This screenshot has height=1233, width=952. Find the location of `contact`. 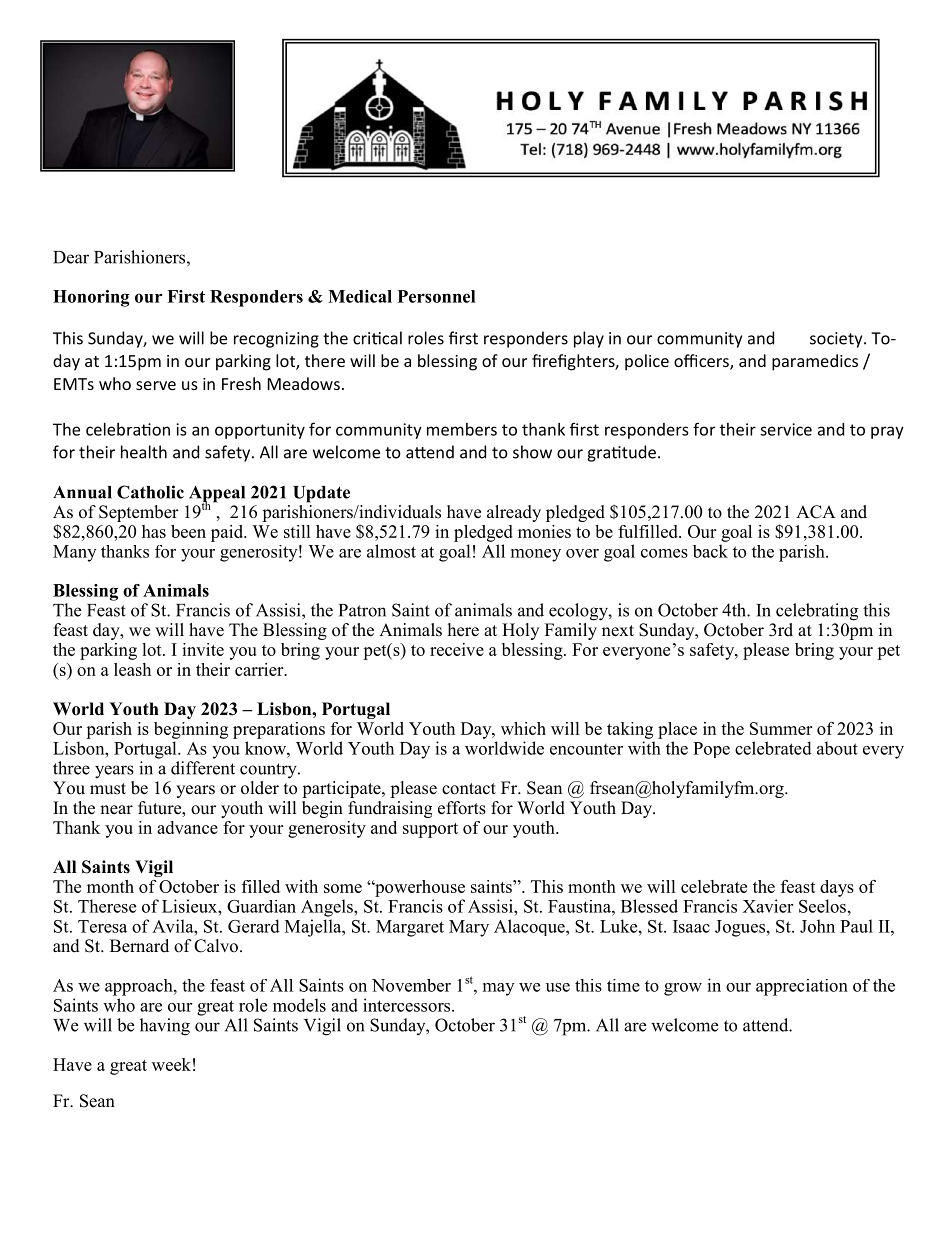

contact is located at coordinates (469, 789).
